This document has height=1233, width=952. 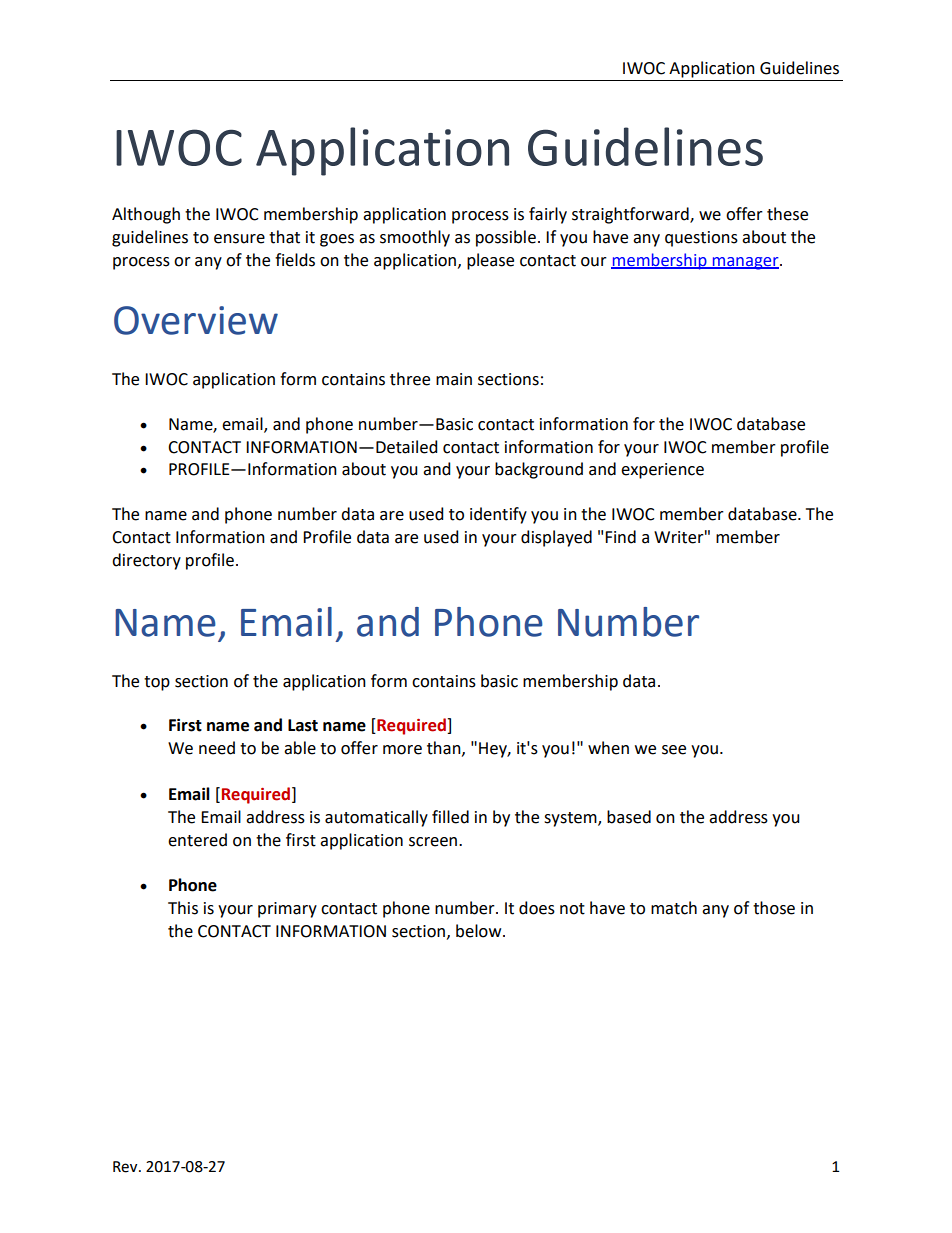 What do you see at coordinates (480, 931) in the document?
I see `below` at bounding box center [480, 931].
